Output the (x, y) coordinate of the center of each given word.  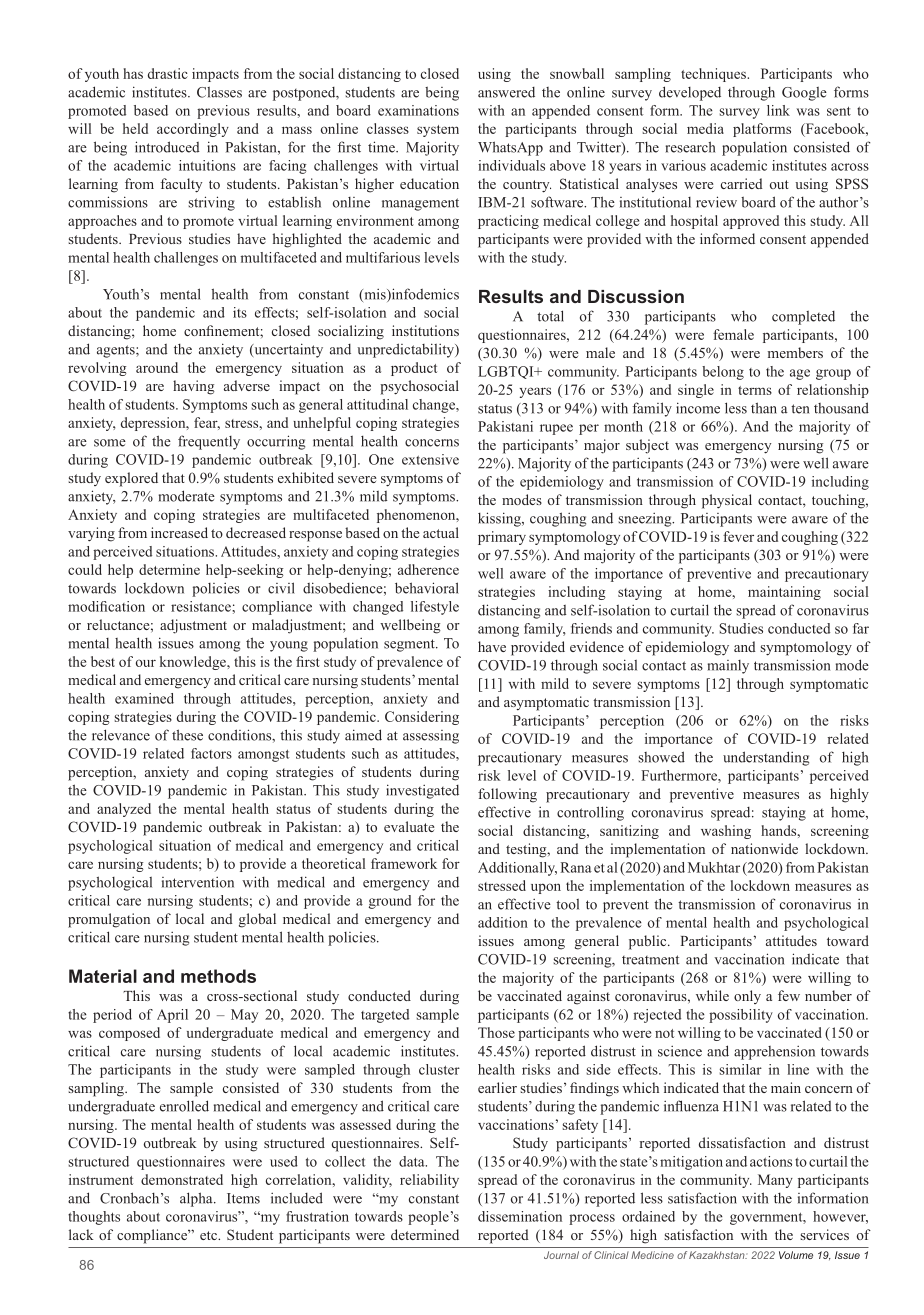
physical (727, 501)
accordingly (193, 130)
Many (775, 1181)
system (438, 131)
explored (131, 479)
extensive (430, 459)
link (778, 110)
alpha (197, 1199)
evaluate (409, 826)
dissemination (520, 1216)
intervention (198, 882)
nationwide (764, 848)
